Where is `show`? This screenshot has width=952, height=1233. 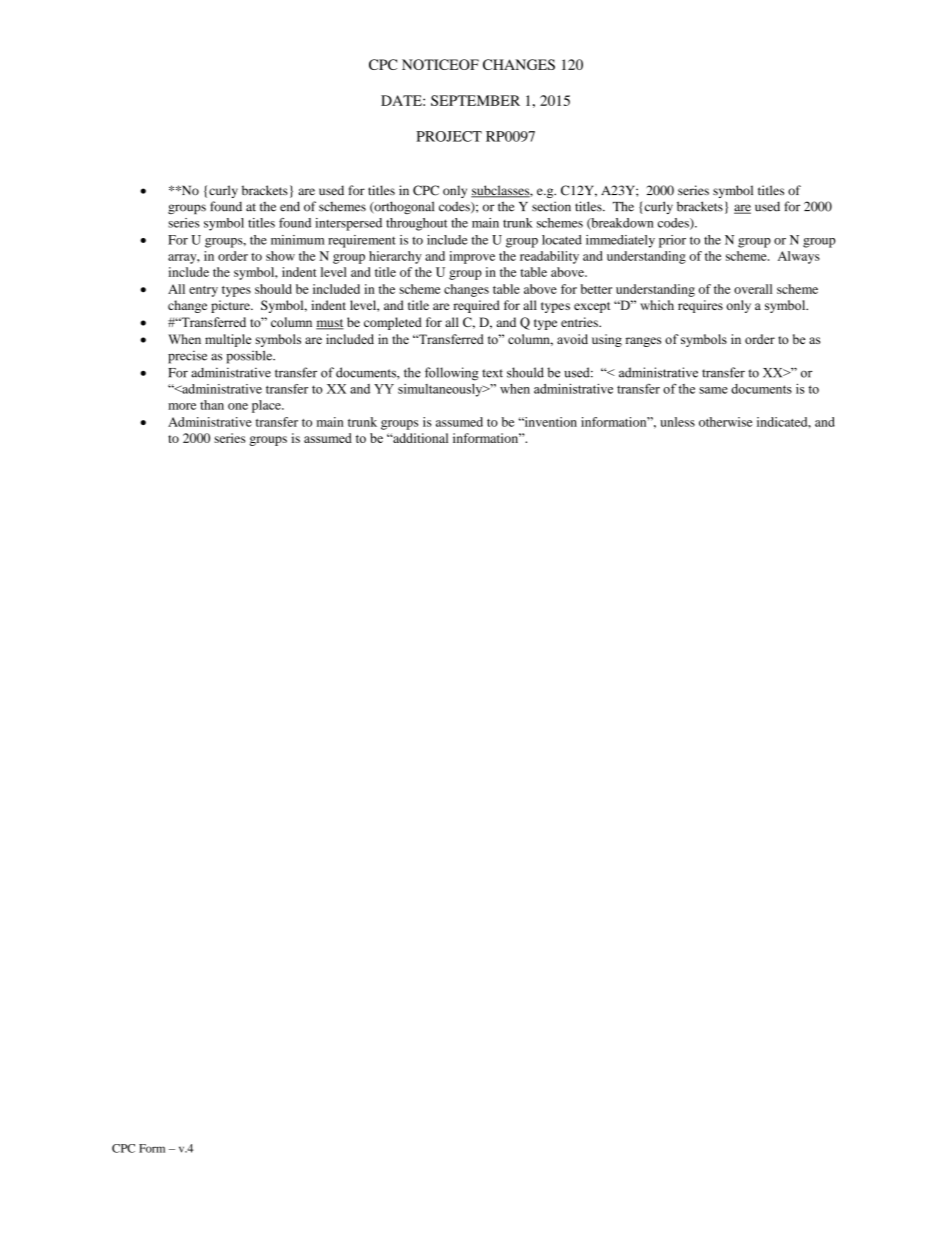
show is located at coordinates (280, 256).
